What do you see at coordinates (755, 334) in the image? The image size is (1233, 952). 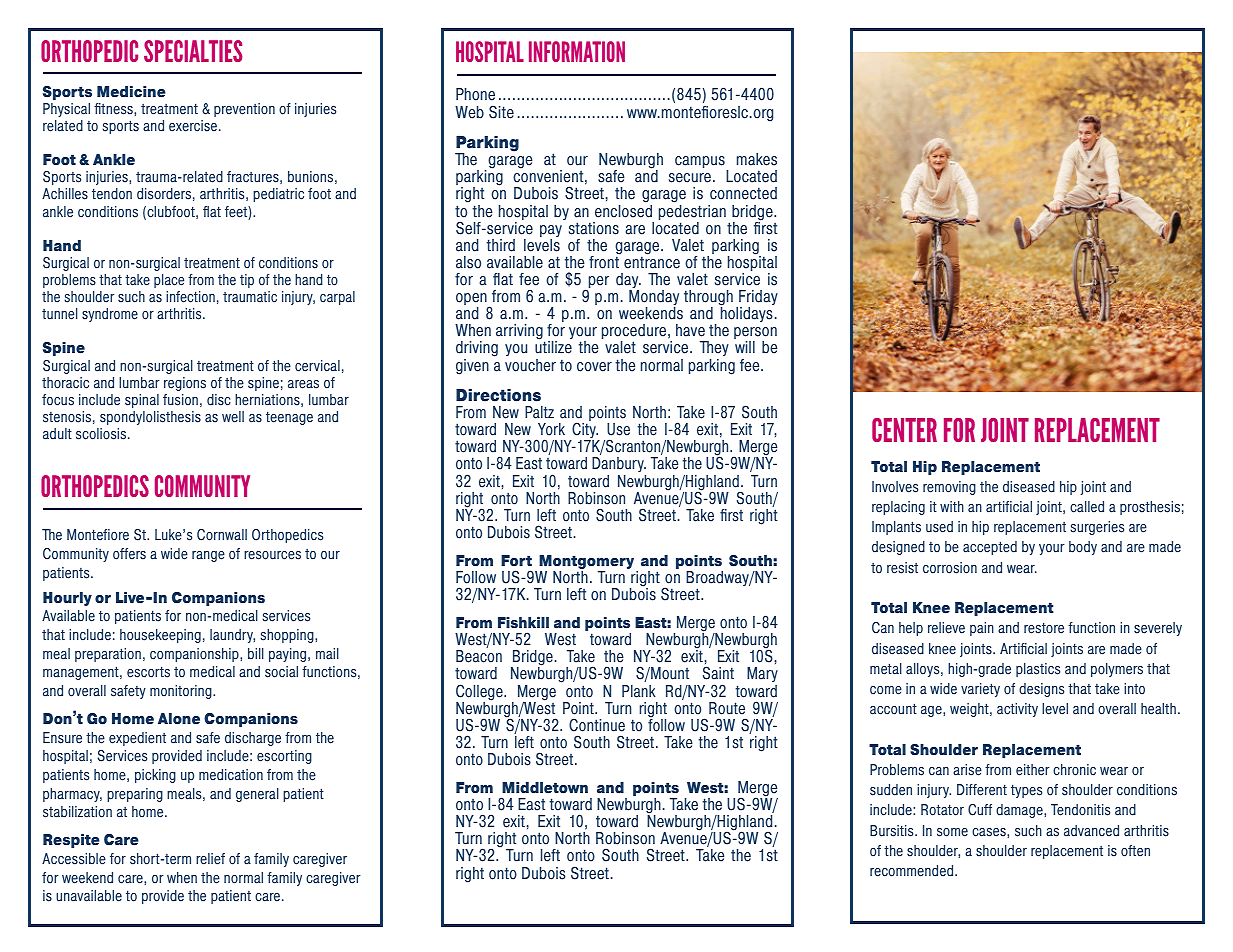 I see `person` at bounding box center [755, 334].
